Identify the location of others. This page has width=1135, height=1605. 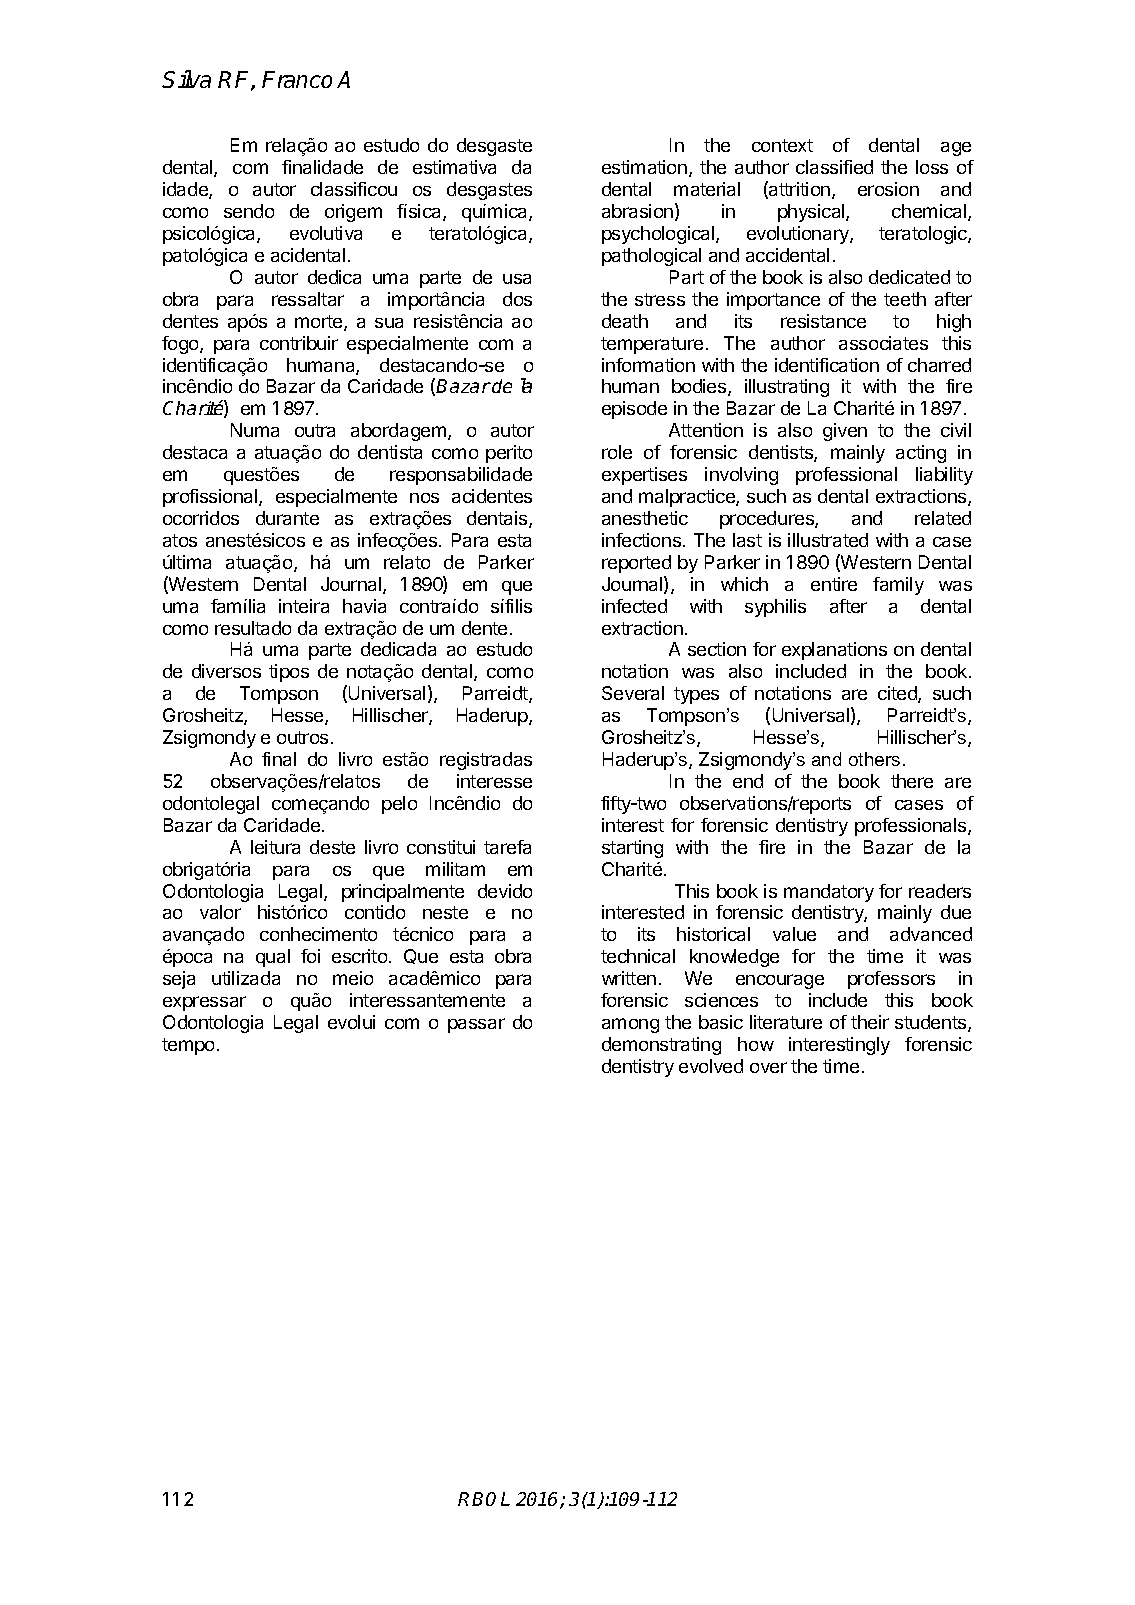
(874, 759).
